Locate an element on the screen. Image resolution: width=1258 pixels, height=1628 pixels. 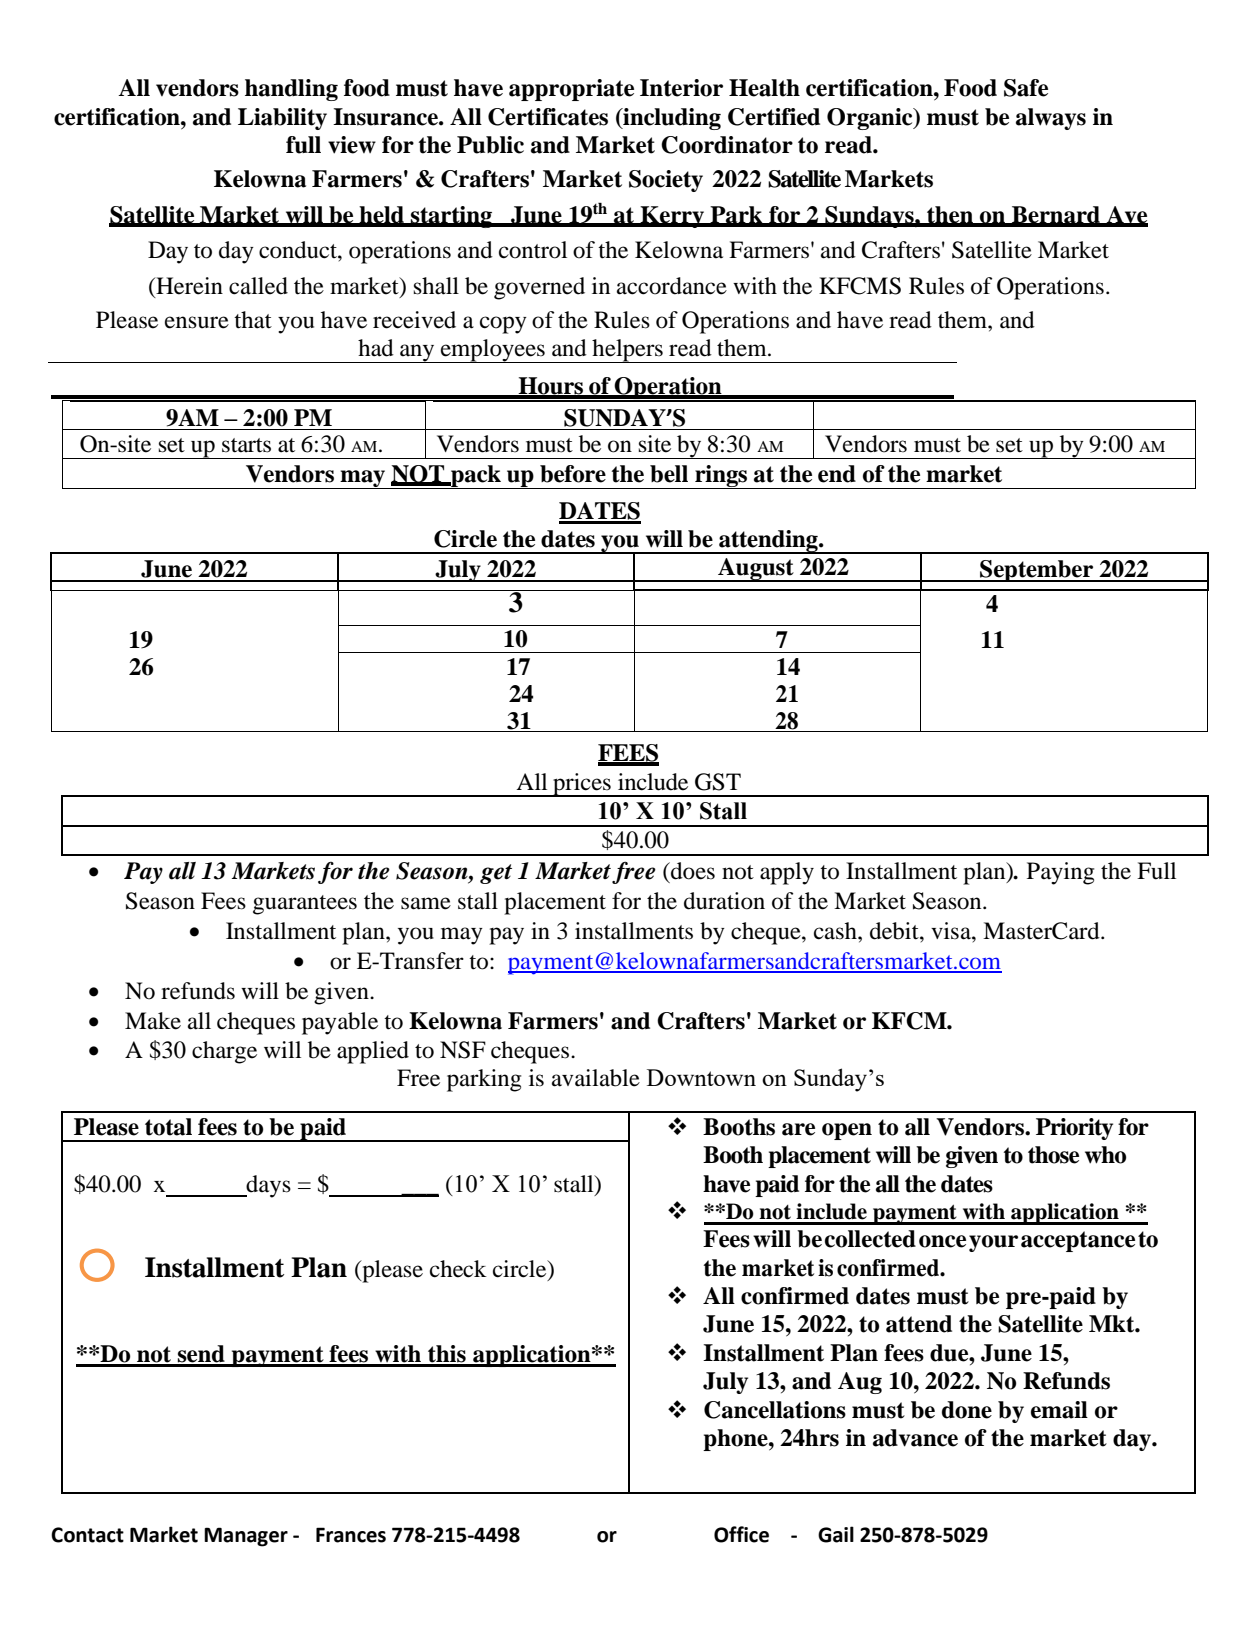
Manager is located at coordinates (246, 1537).
